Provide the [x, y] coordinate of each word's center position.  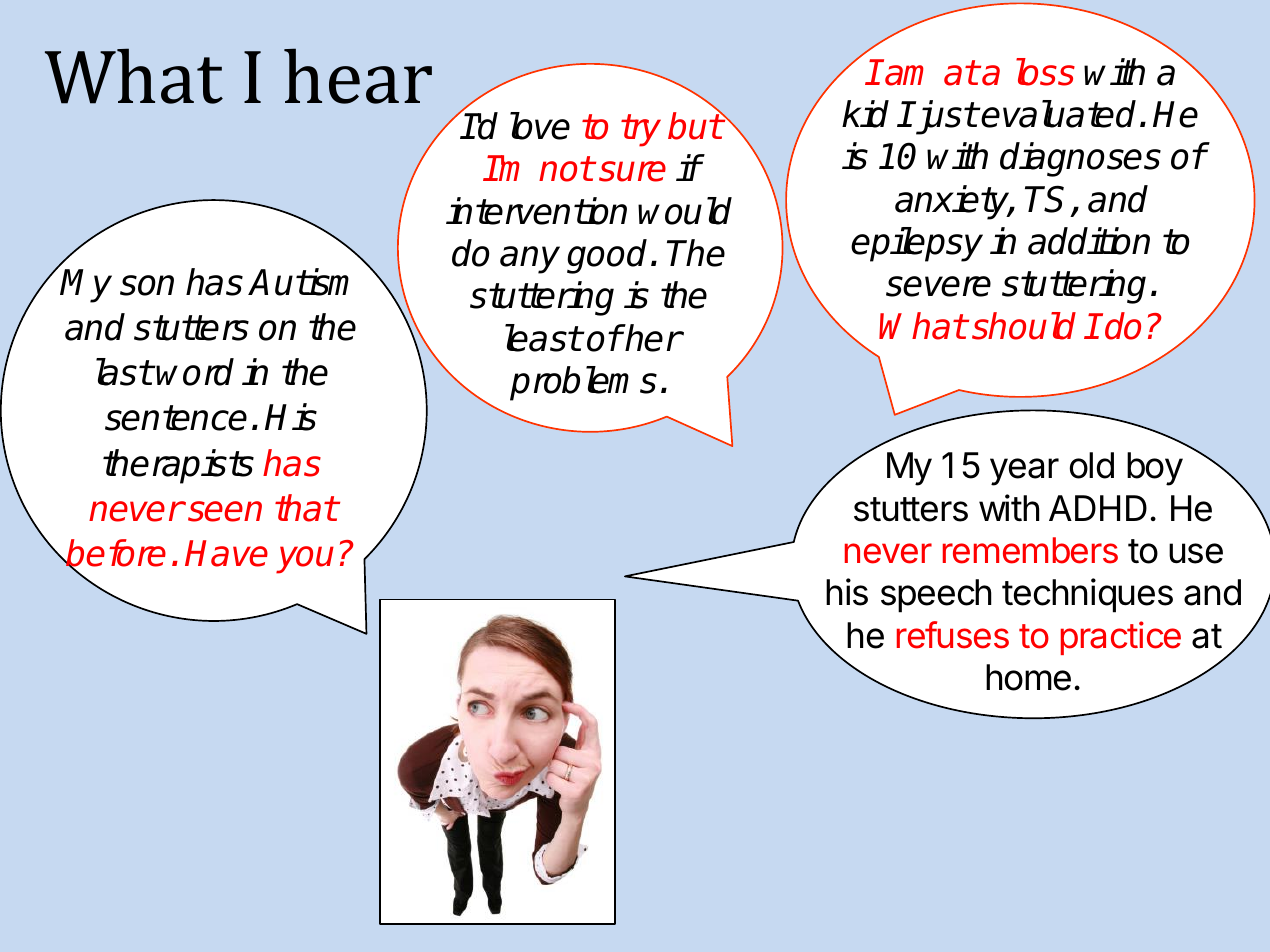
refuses [953, 635]
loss [1045, 72]
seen [225, 511]
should [1024, 326]
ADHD [1098, 508]
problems [583, 383]
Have [226, 553]
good [607, 256]
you [305, 560]
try [641, 130]
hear [358, 76]
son [147, 285]
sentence [176, 418]
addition [1089, 241]
